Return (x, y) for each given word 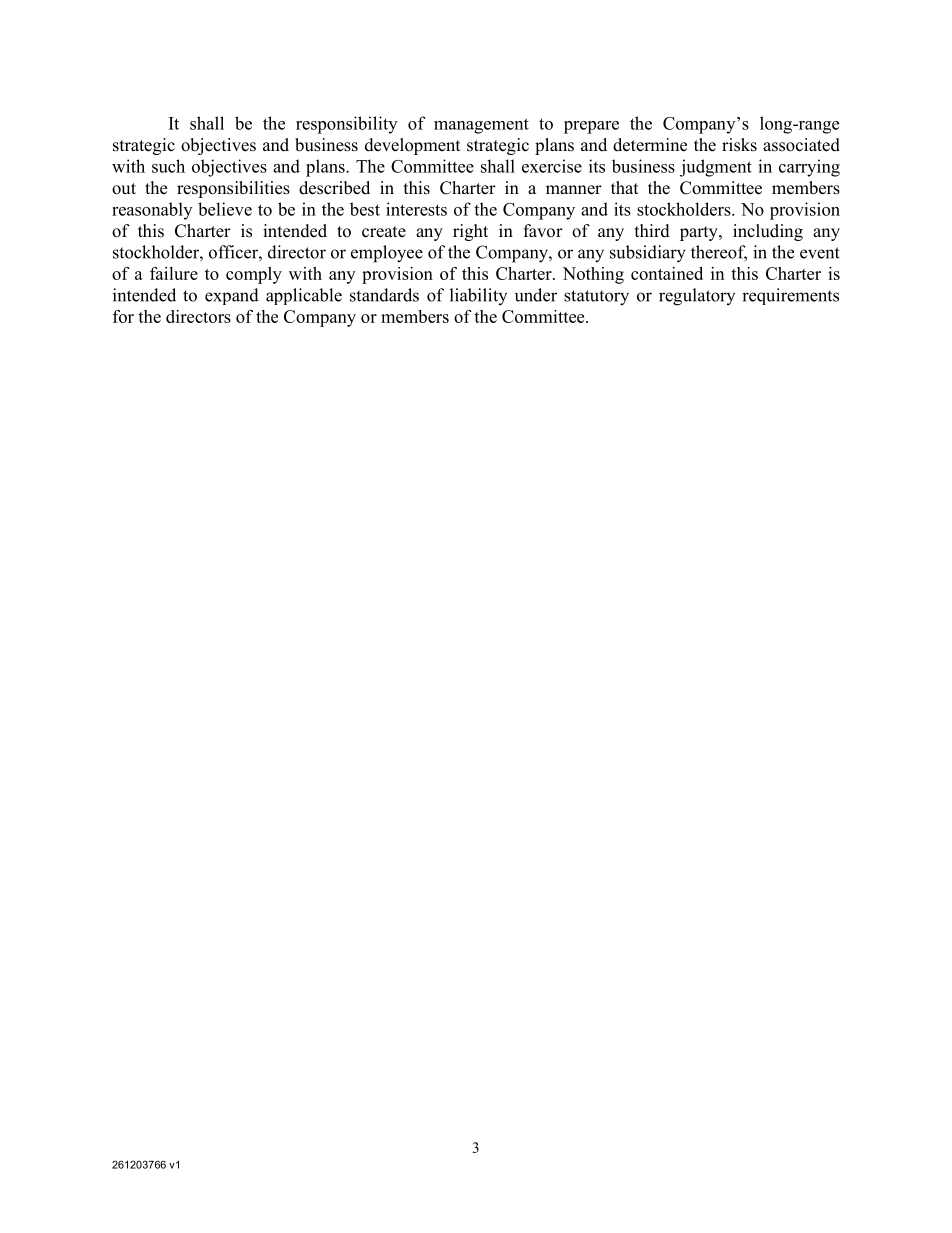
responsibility (346, 125)
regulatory (697, 297)
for (123, 316)
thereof (719, 253)
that (624, 187)
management (481, 126)
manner (574, 190)
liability (478, 296)
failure (174, 273)
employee (387, 254)
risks (739, 145)
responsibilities (233, 189)
